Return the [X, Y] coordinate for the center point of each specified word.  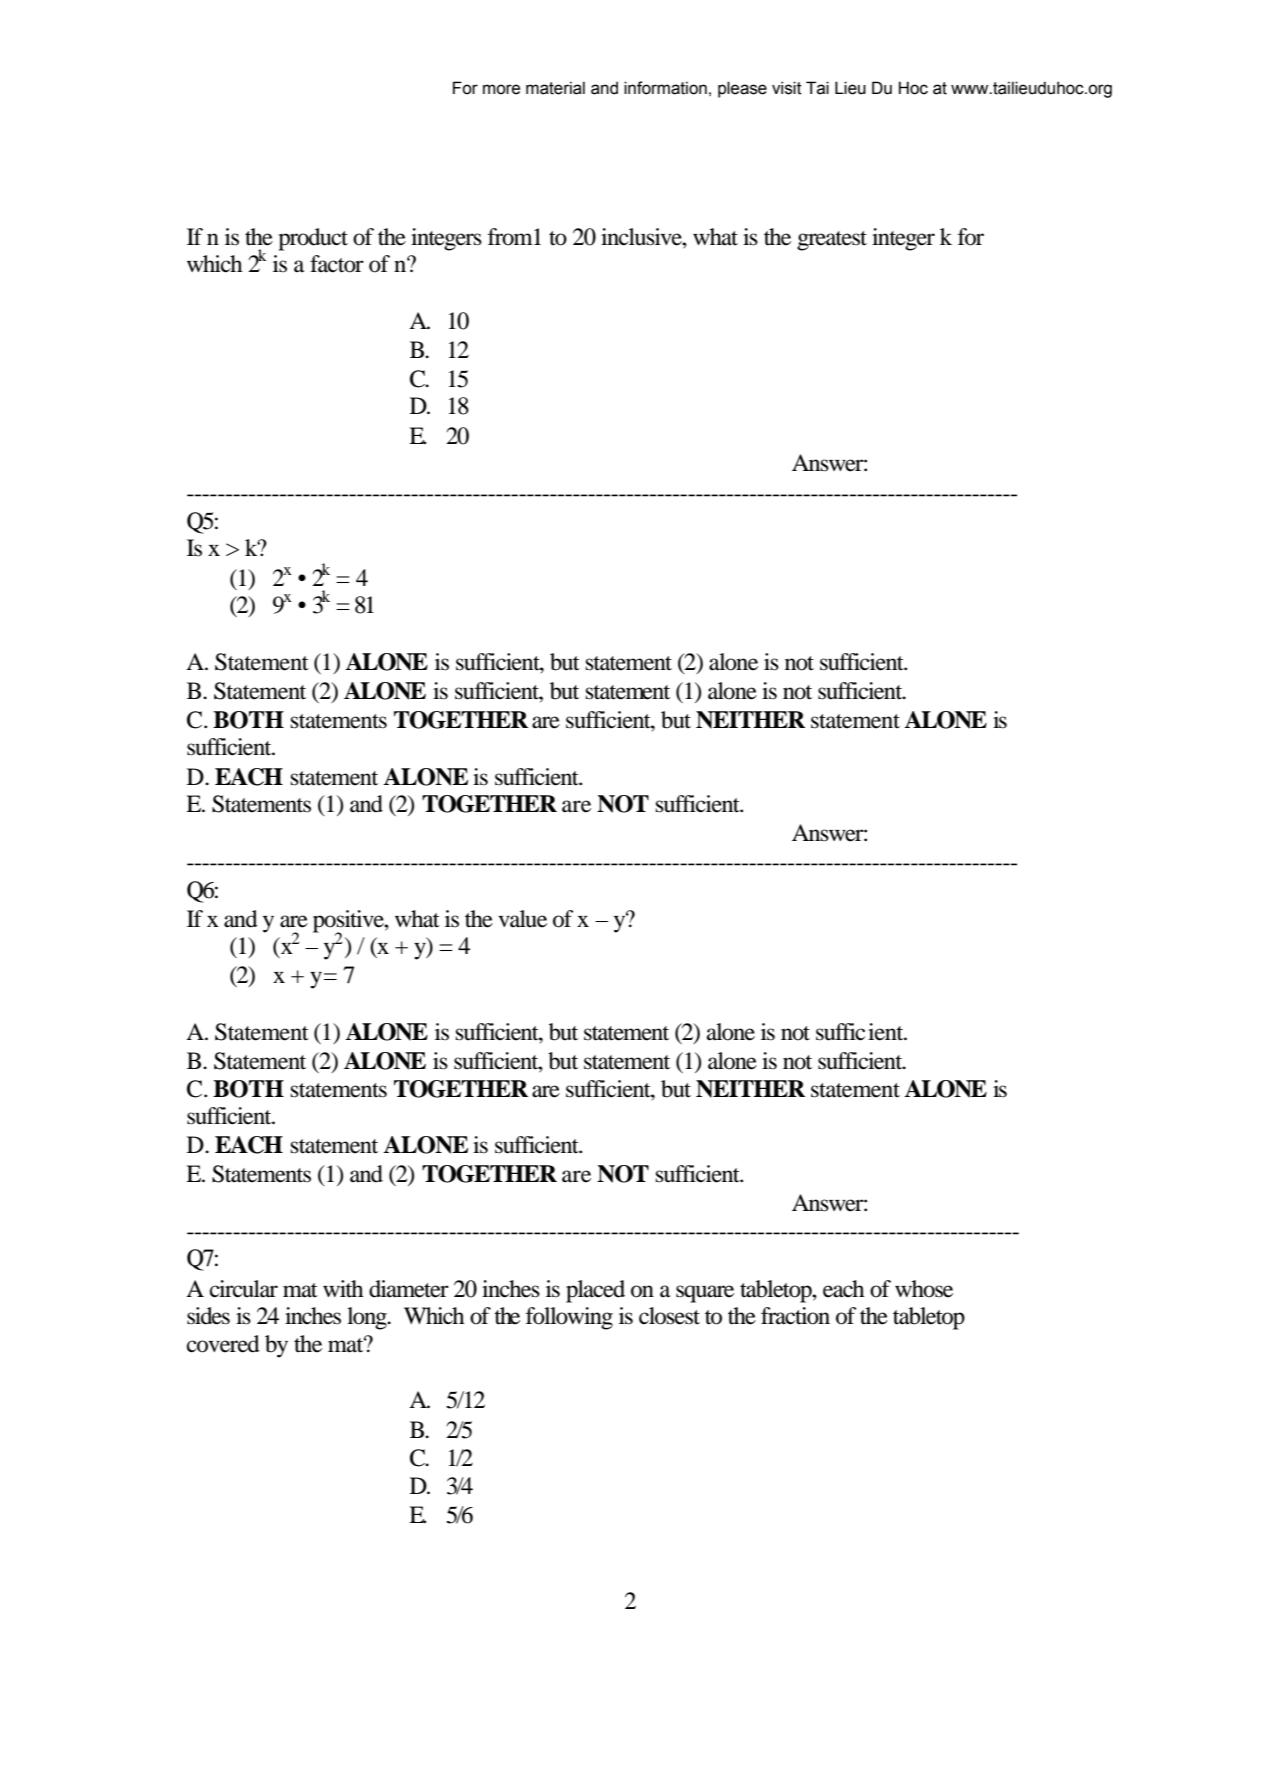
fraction [795, 1316]
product [313, 239]
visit [787, 88]
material [555, 88]
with [343, 1289]
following [569, 1318]
